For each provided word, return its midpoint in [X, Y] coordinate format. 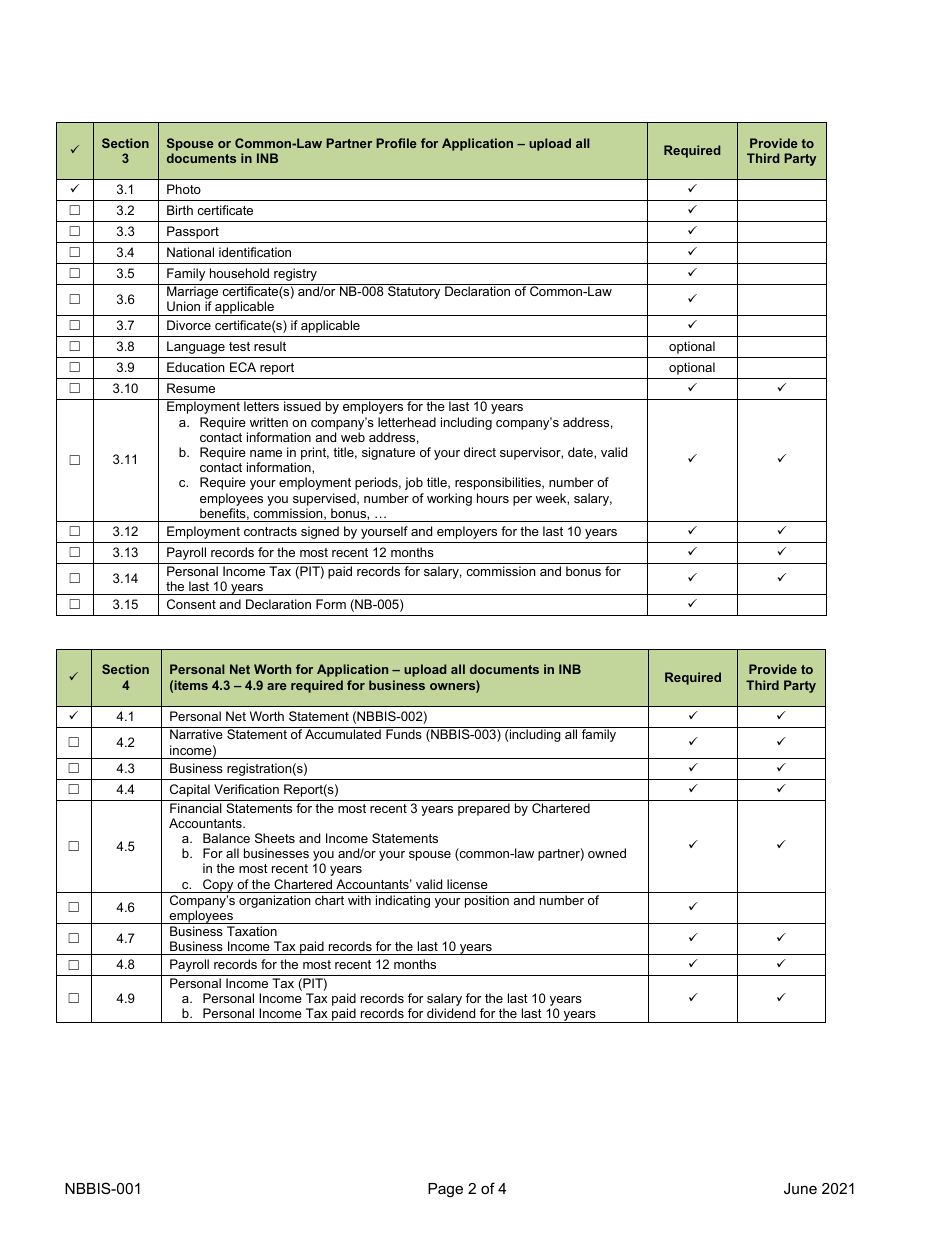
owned [607, 853]
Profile [396, 143]
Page [445, 1190]
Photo [184, 189]
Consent [191, 604]
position [487, 901]
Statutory [414, 292]
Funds [404, 734]
